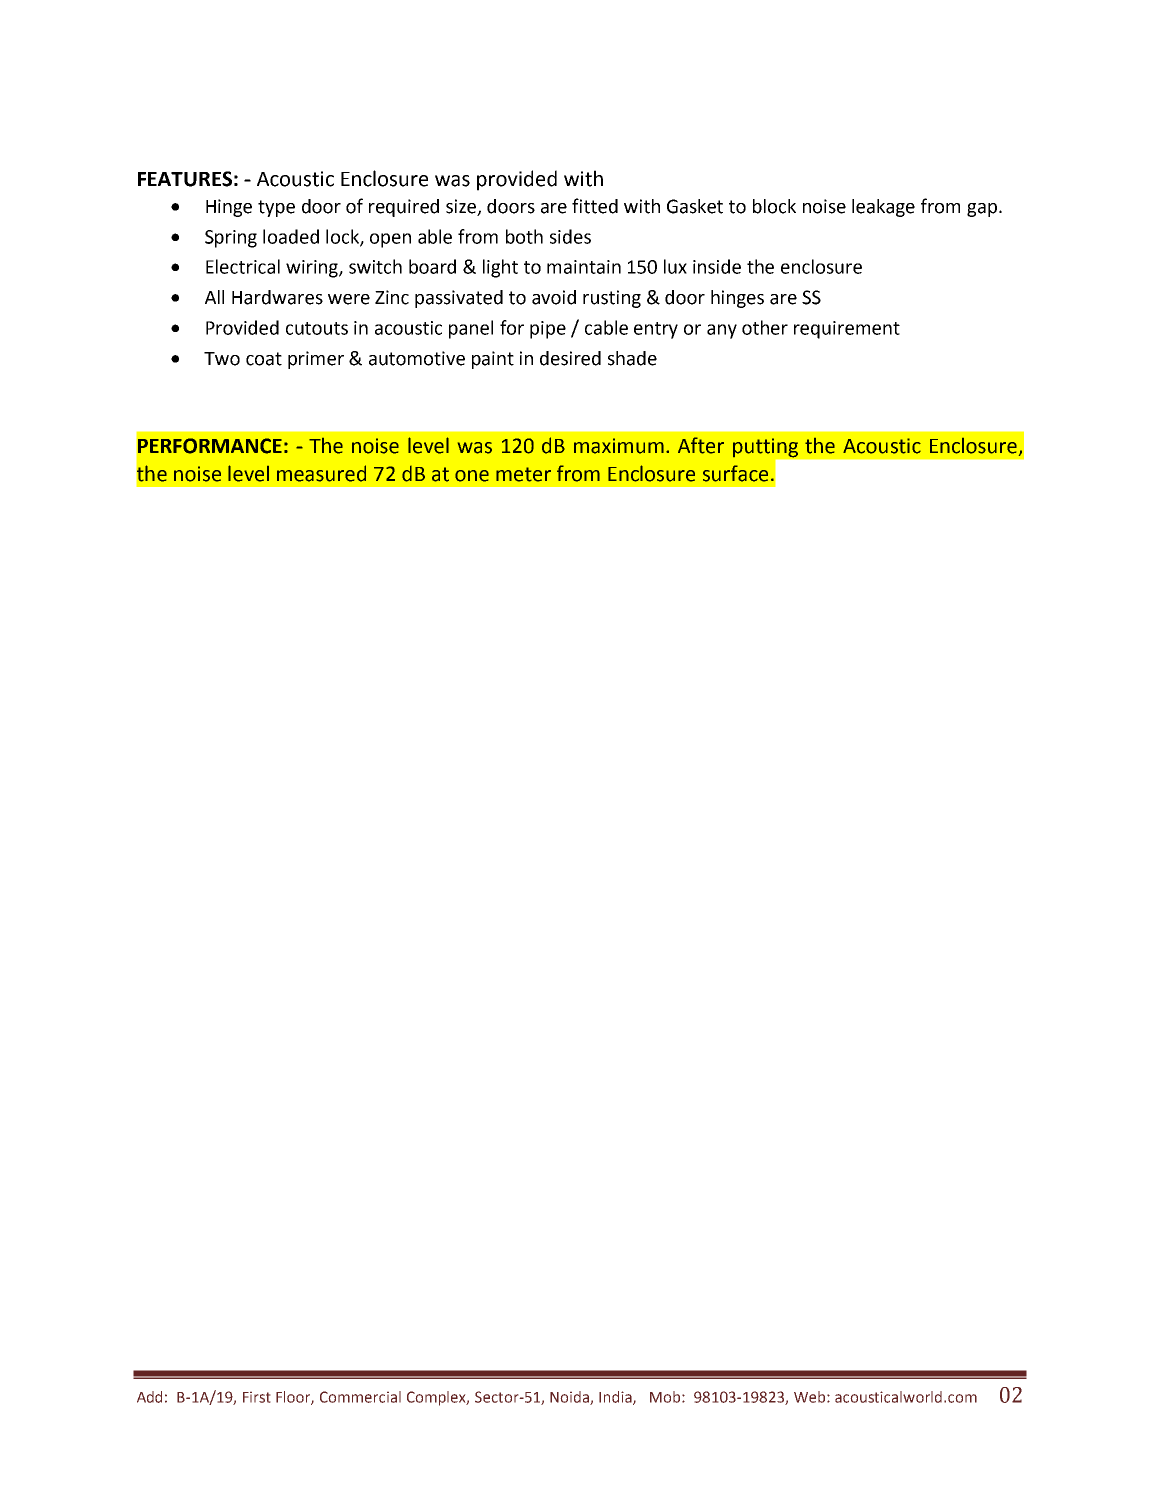  What do you see at coordinates (616, 1398) in the document?
I see `India` at bounding box center [616, 1398].
